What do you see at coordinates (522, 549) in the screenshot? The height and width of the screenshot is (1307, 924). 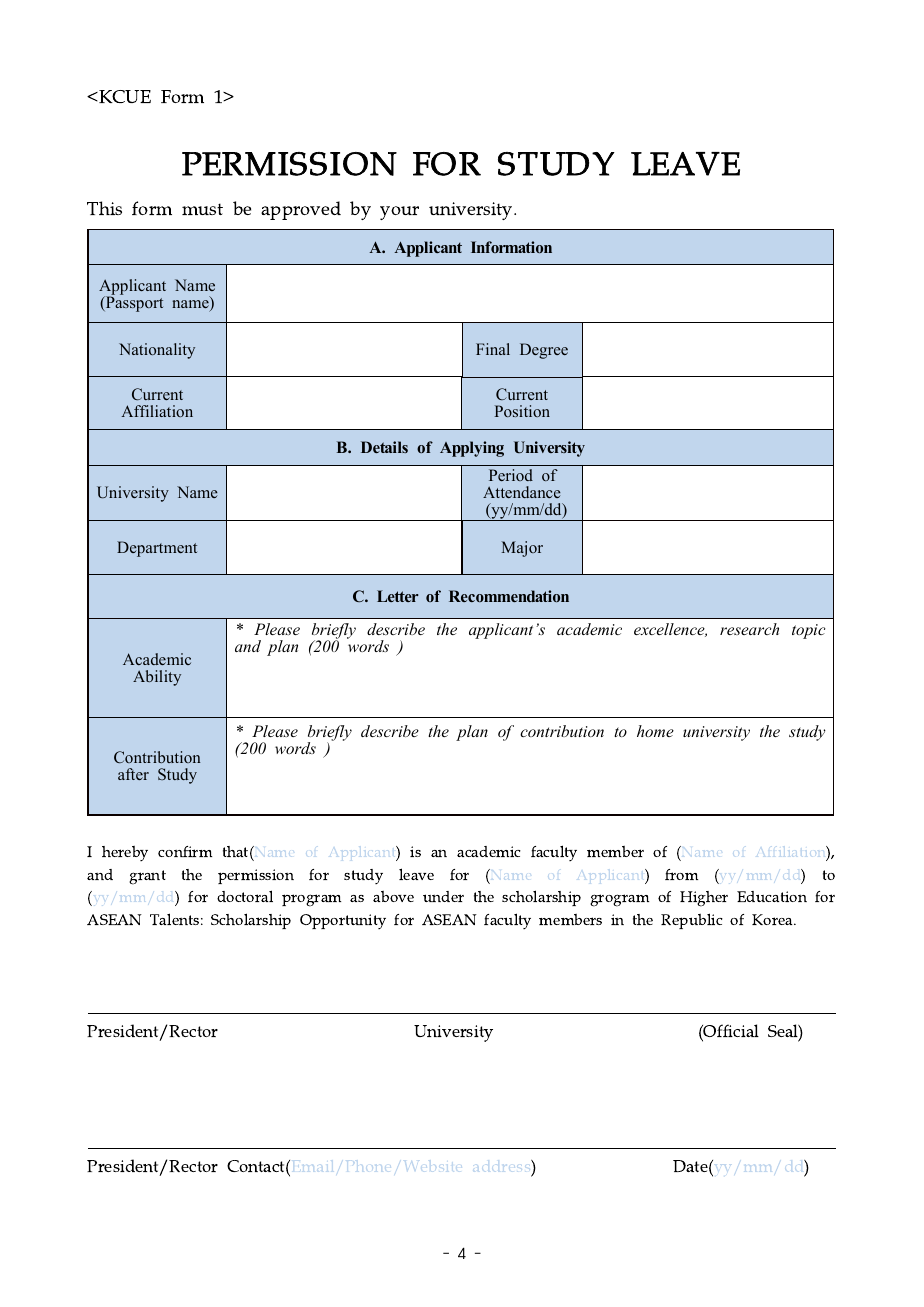 I see `Major` at bounding box center [522, 549].
